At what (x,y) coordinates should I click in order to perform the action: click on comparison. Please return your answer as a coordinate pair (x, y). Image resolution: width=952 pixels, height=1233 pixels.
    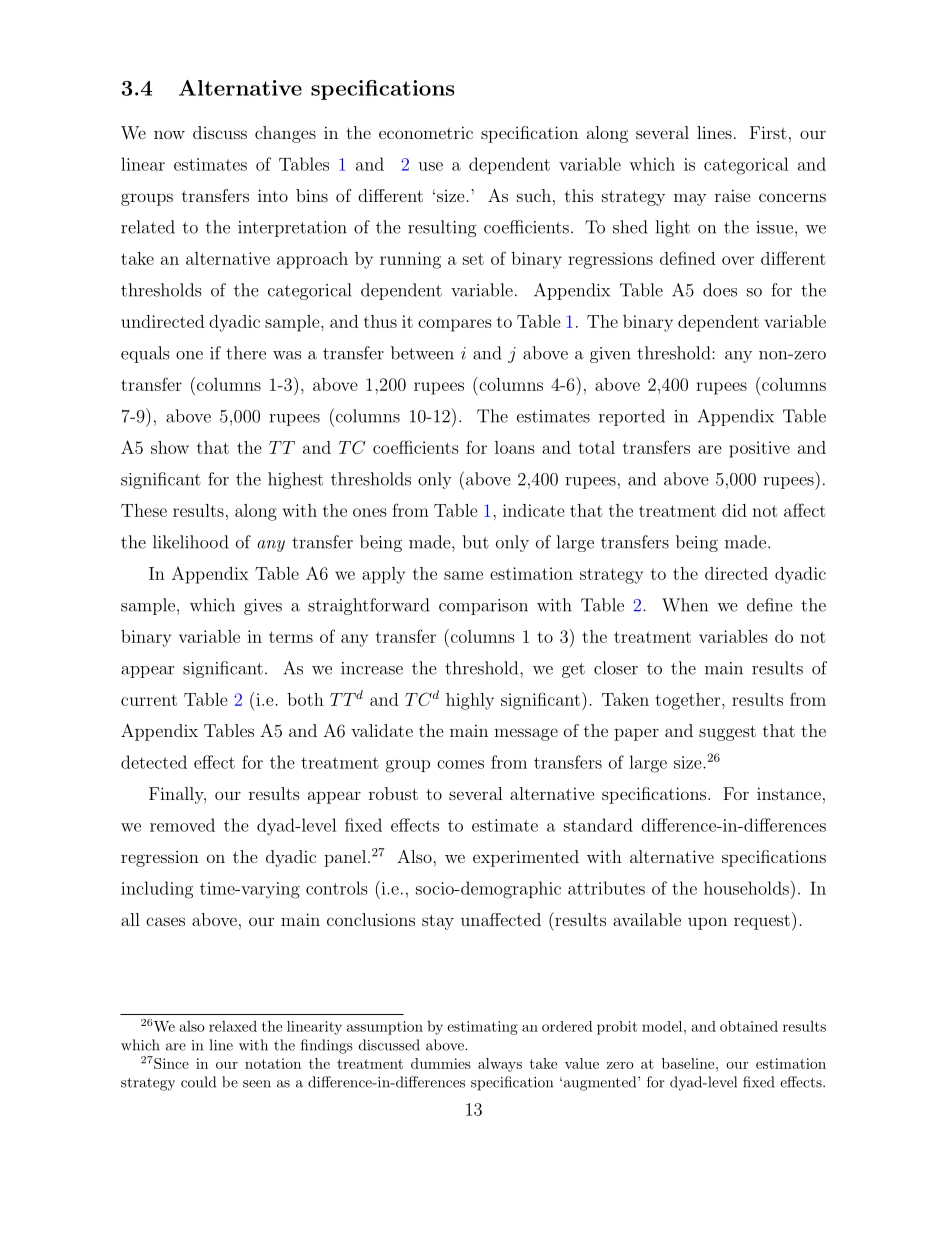
    Looking at the image, I should click on (483, 607).
